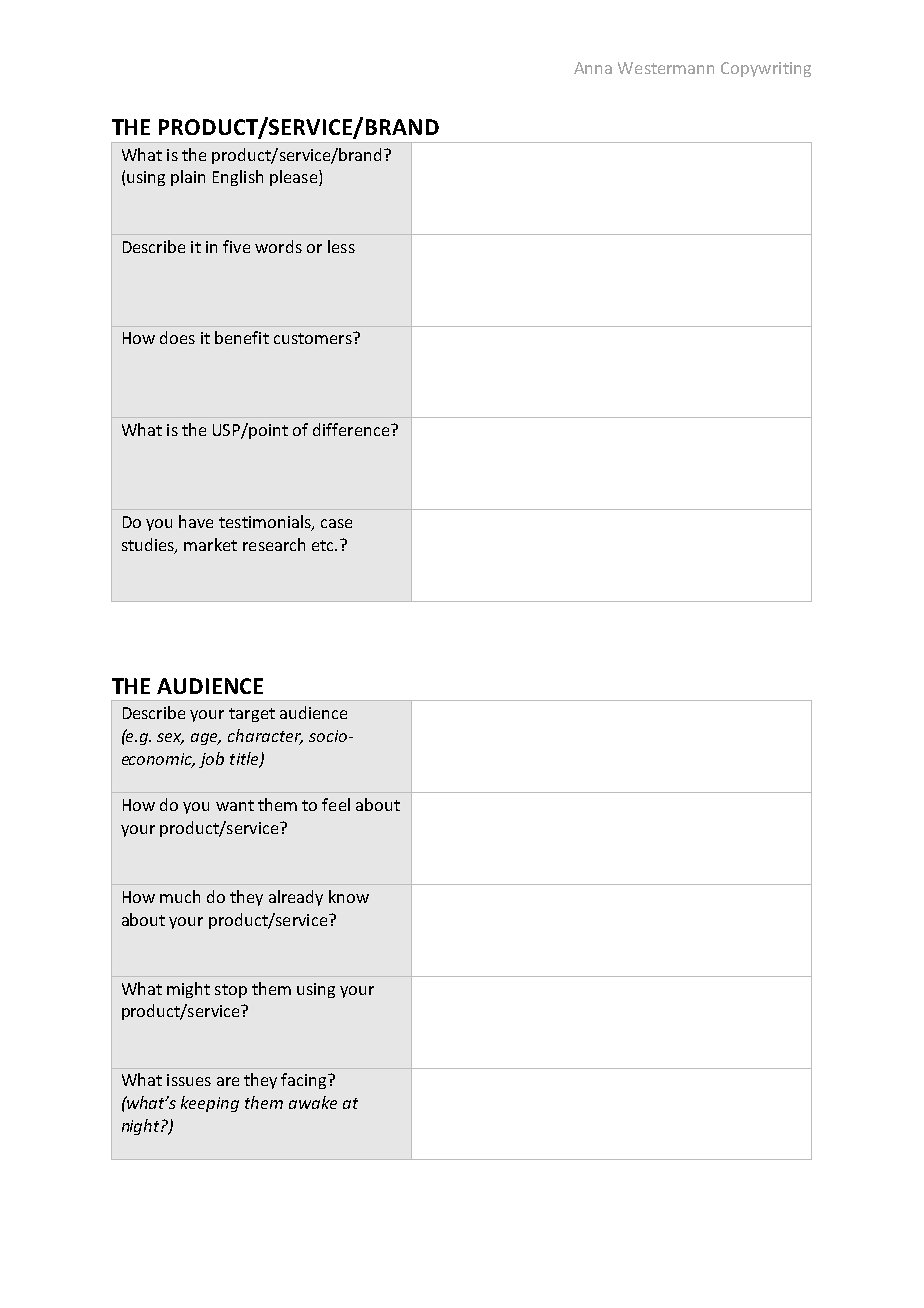  Describe the element at coordinates (305, 1081) in the screenshot. I see `facing` at that location.
